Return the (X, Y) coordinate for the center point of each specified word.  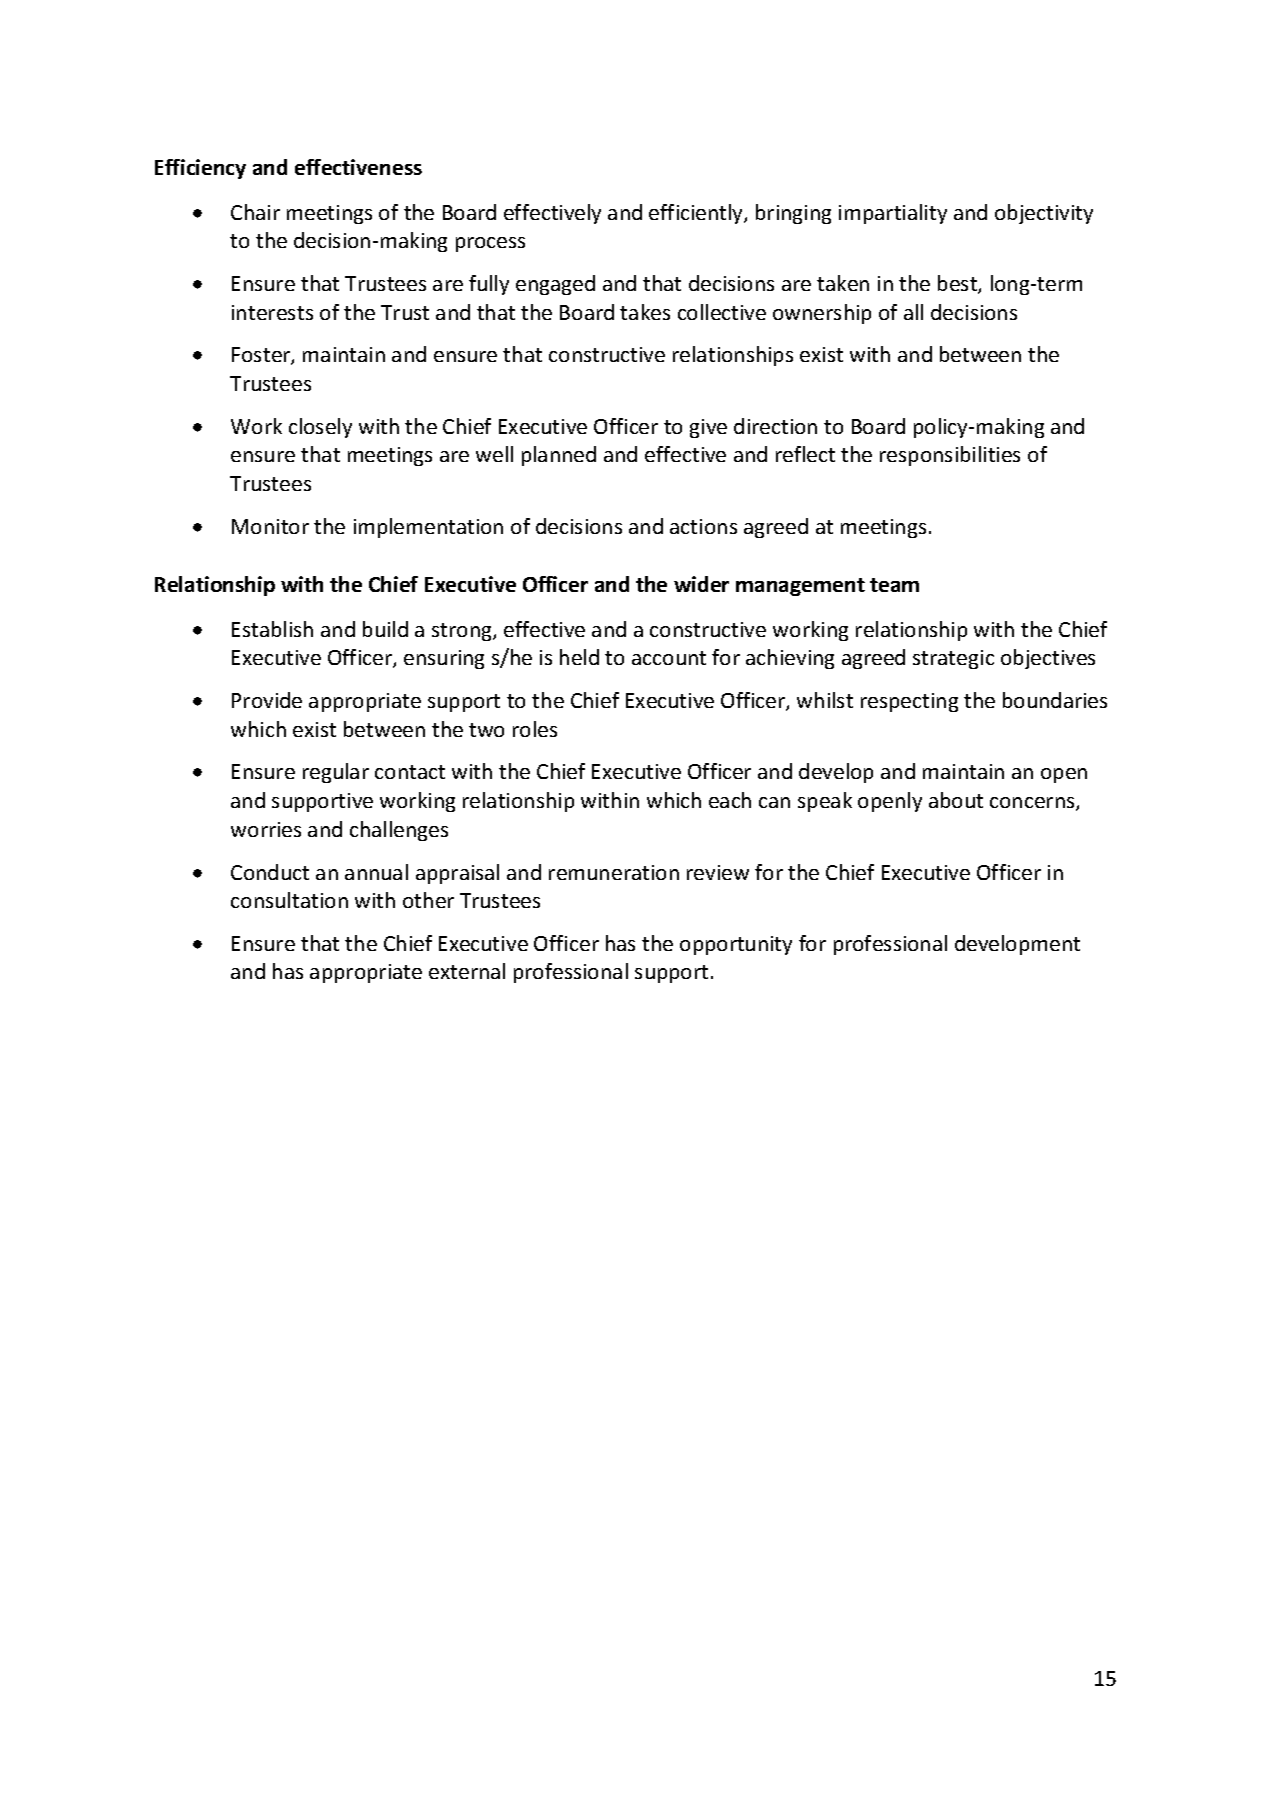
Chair (255, 212)
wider (701, 584)
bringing (793, 214)
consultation (289, 900)
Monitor (270, 526)
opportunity (736, 945)
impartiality (893, 214)
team (894, 585)
